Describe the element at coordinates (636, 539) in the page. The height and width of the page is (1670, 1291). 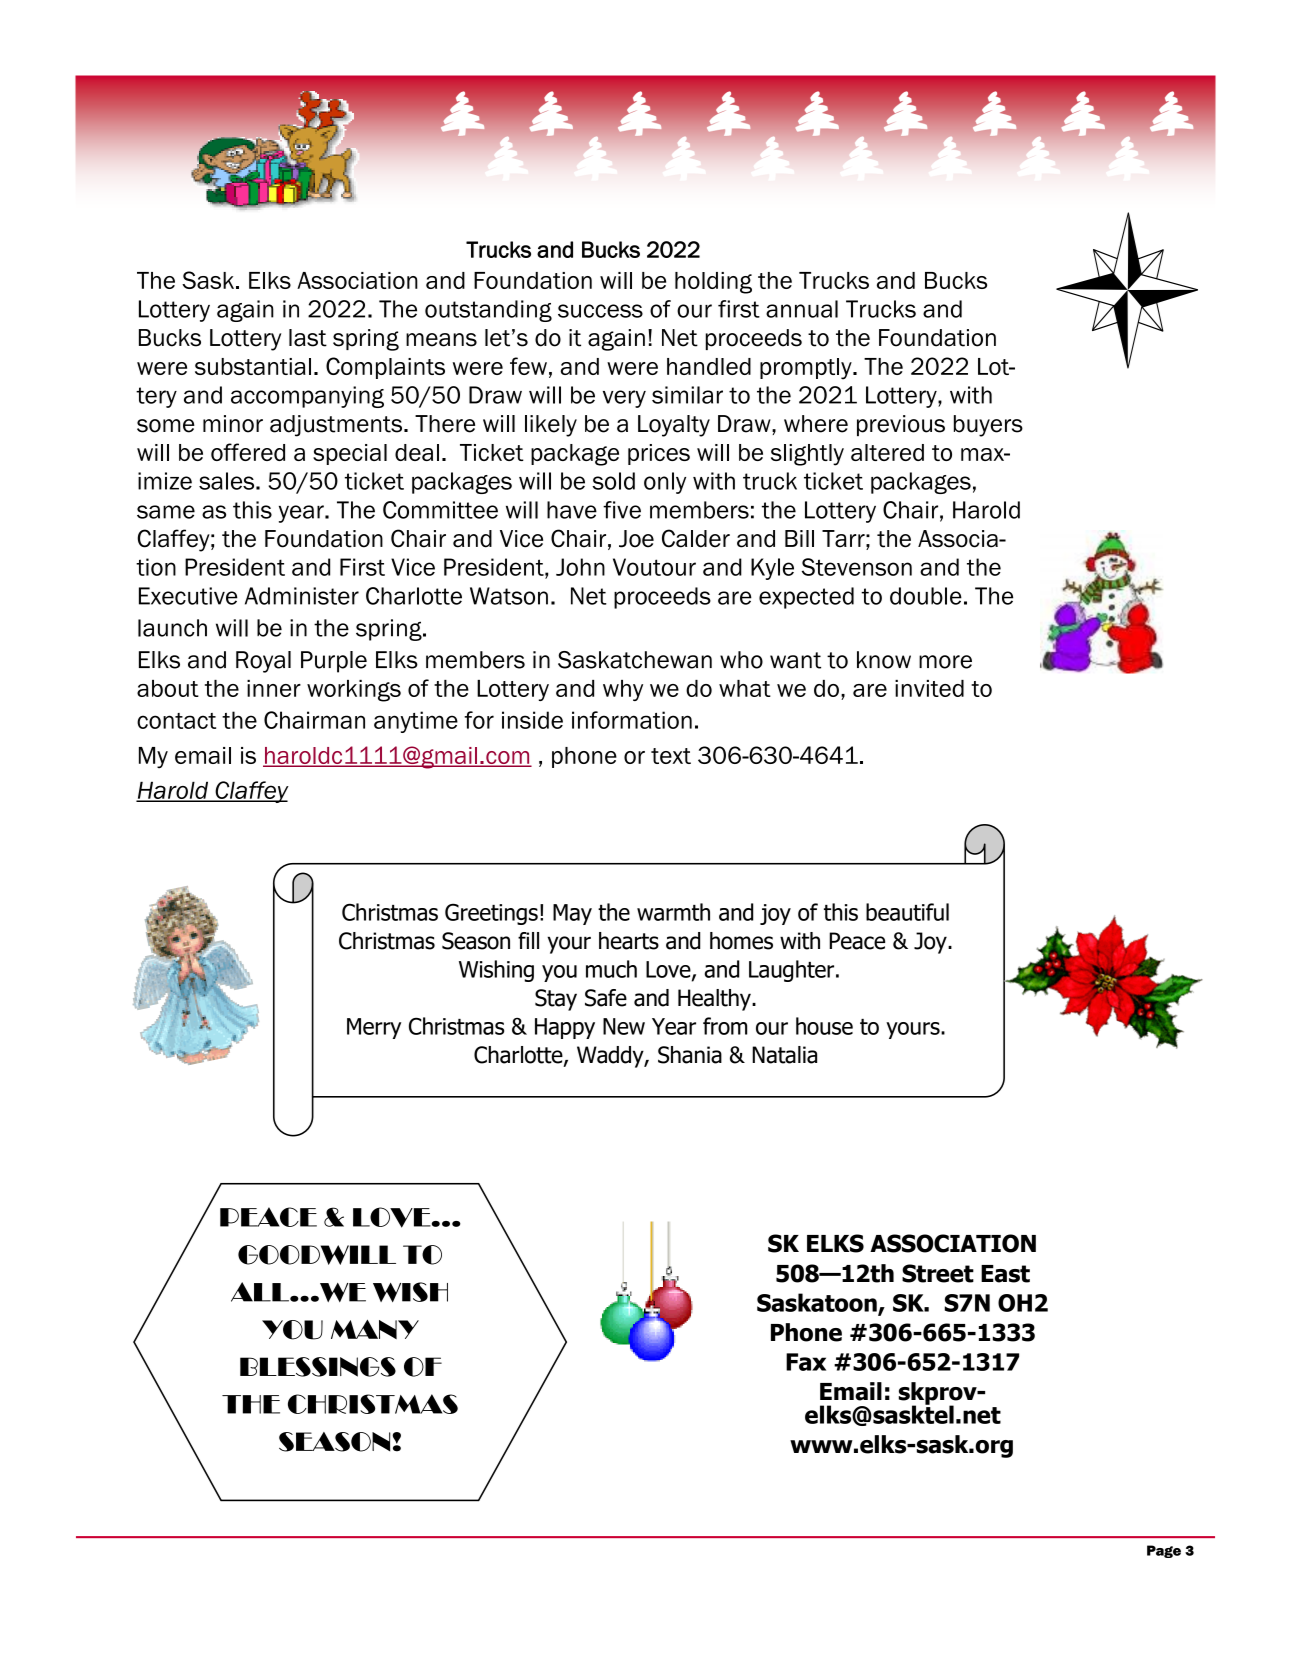
I see `Joe` at that location.
